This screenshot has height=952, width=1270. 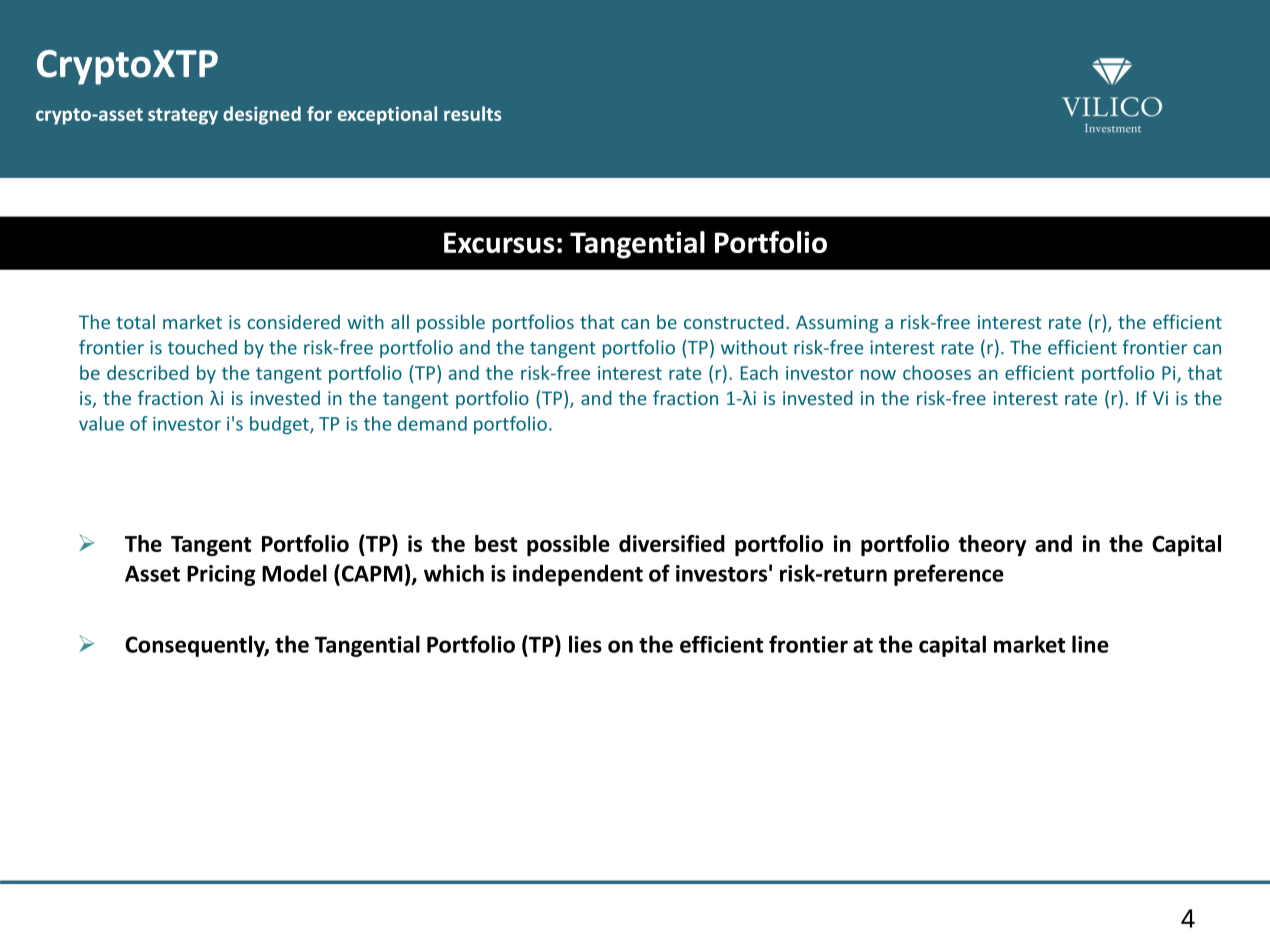 What do you see at coordinates (262, 115) in the screenshot?
I see `designed` at bounding box center [262, 115].
